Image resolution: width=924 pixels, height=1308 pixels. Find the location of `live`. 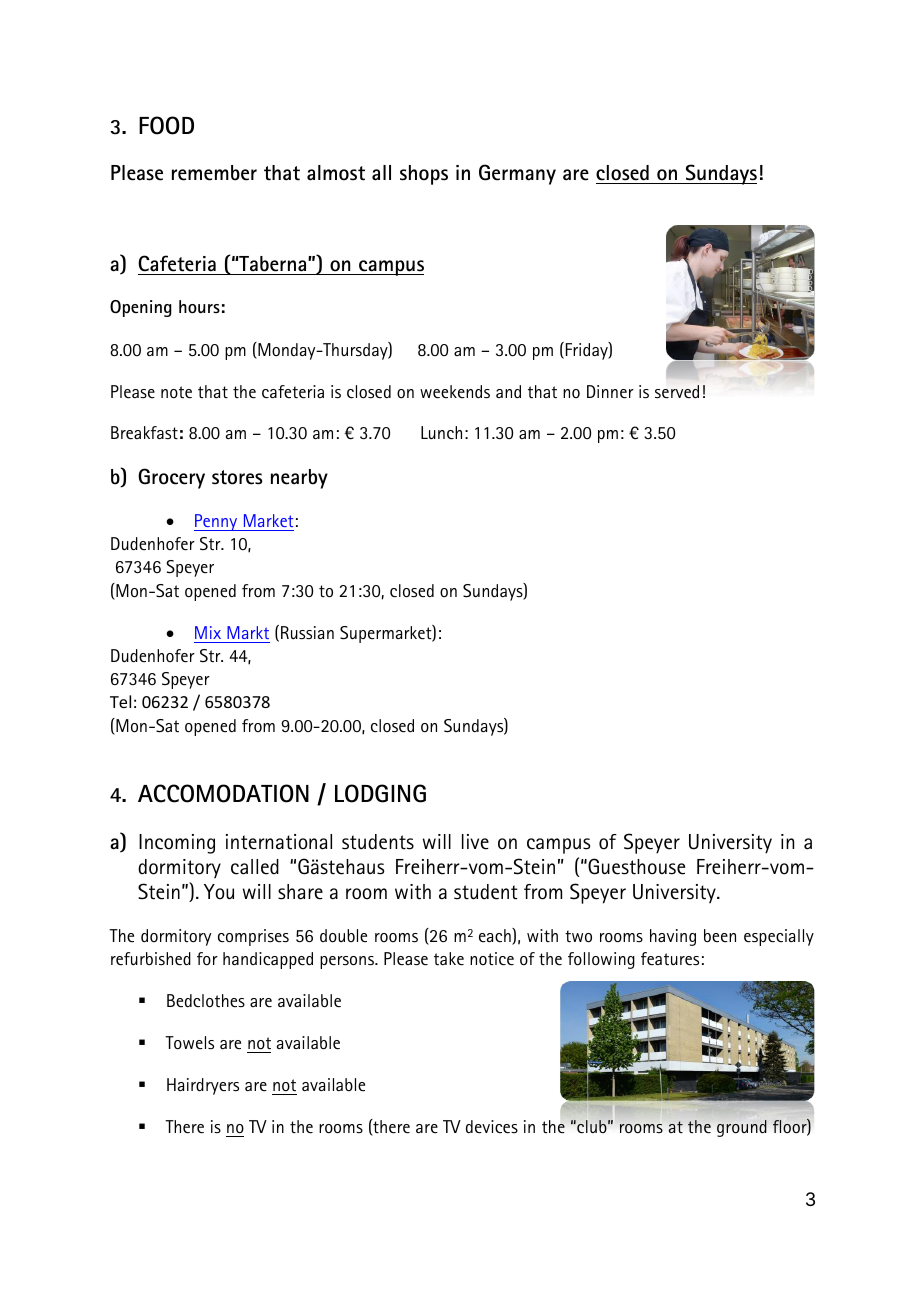

live is located at coordinates (475, 842).
